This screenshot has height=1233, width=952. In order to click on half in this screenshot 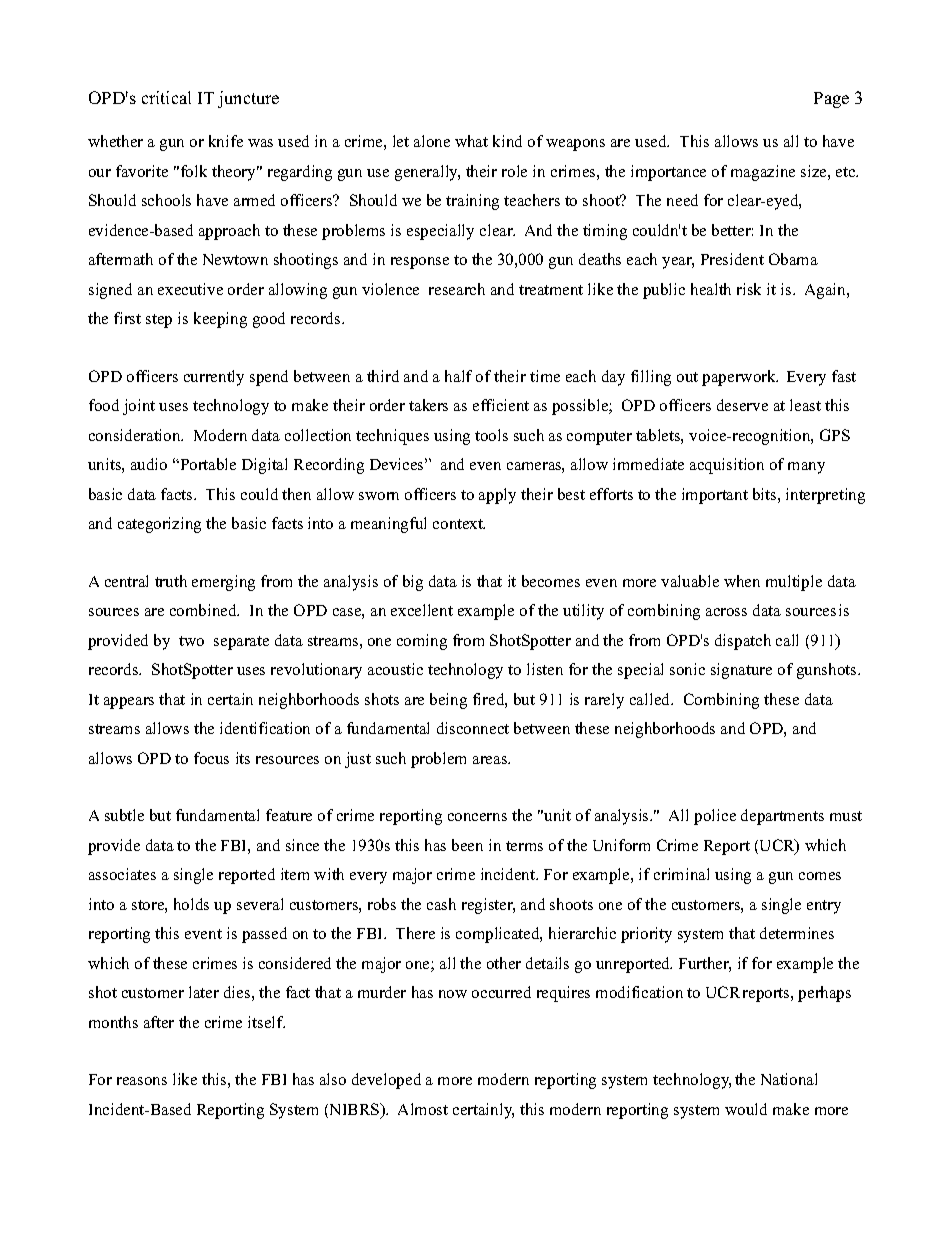, I will do `click(458, 376)`.
